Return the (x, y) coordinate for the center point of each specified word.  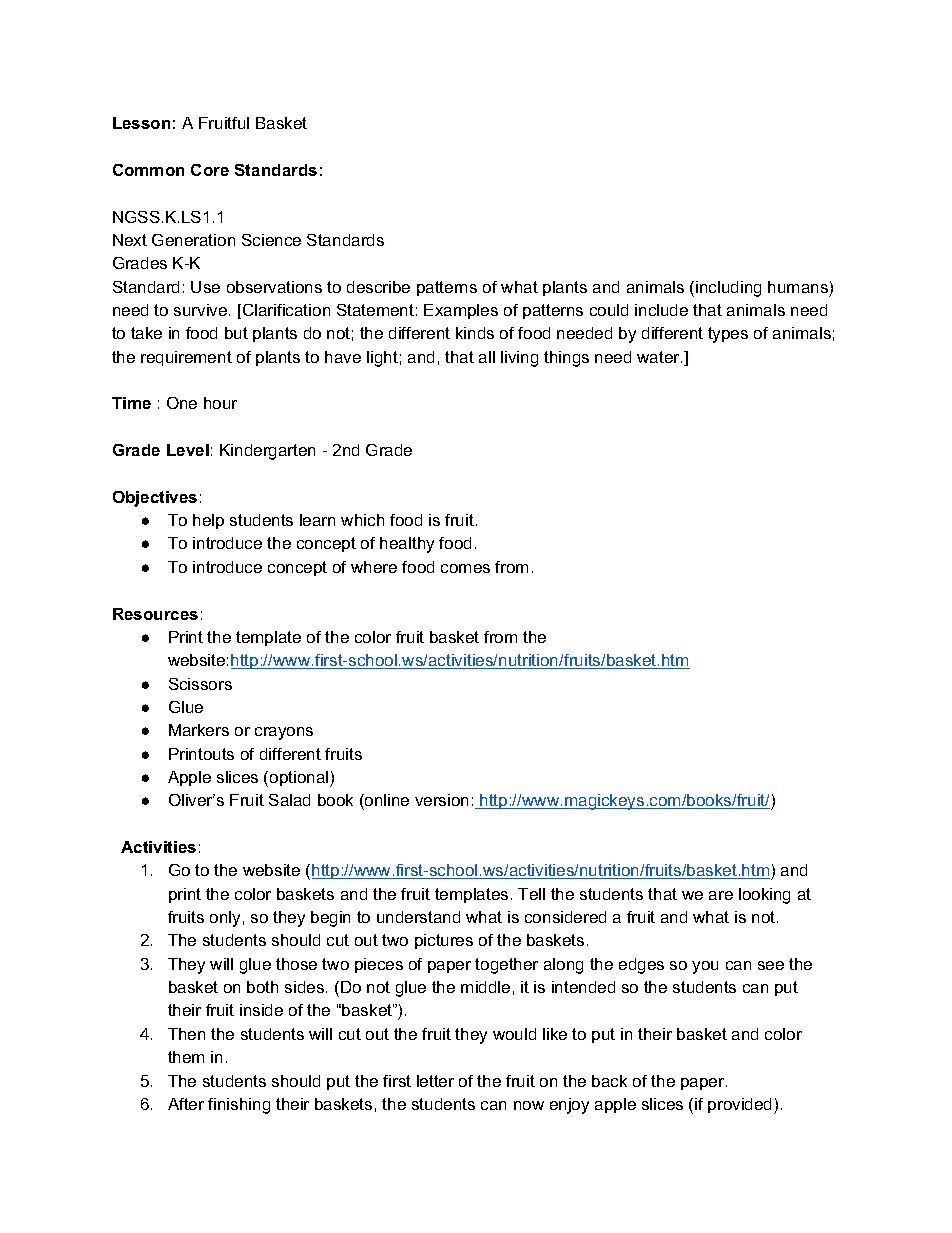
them (186, 1057)
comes (465, 568)
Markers (199, 730)
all (487, 357)
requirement (186, 358)
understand (418, 917)
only (225, 919)
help (208, 521)
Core (210, 170)
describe (378, 287)
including (728, 289)
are (721, 895)
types (728, 335)
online (386, 800)
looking (764, 896)
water (659, 357)
